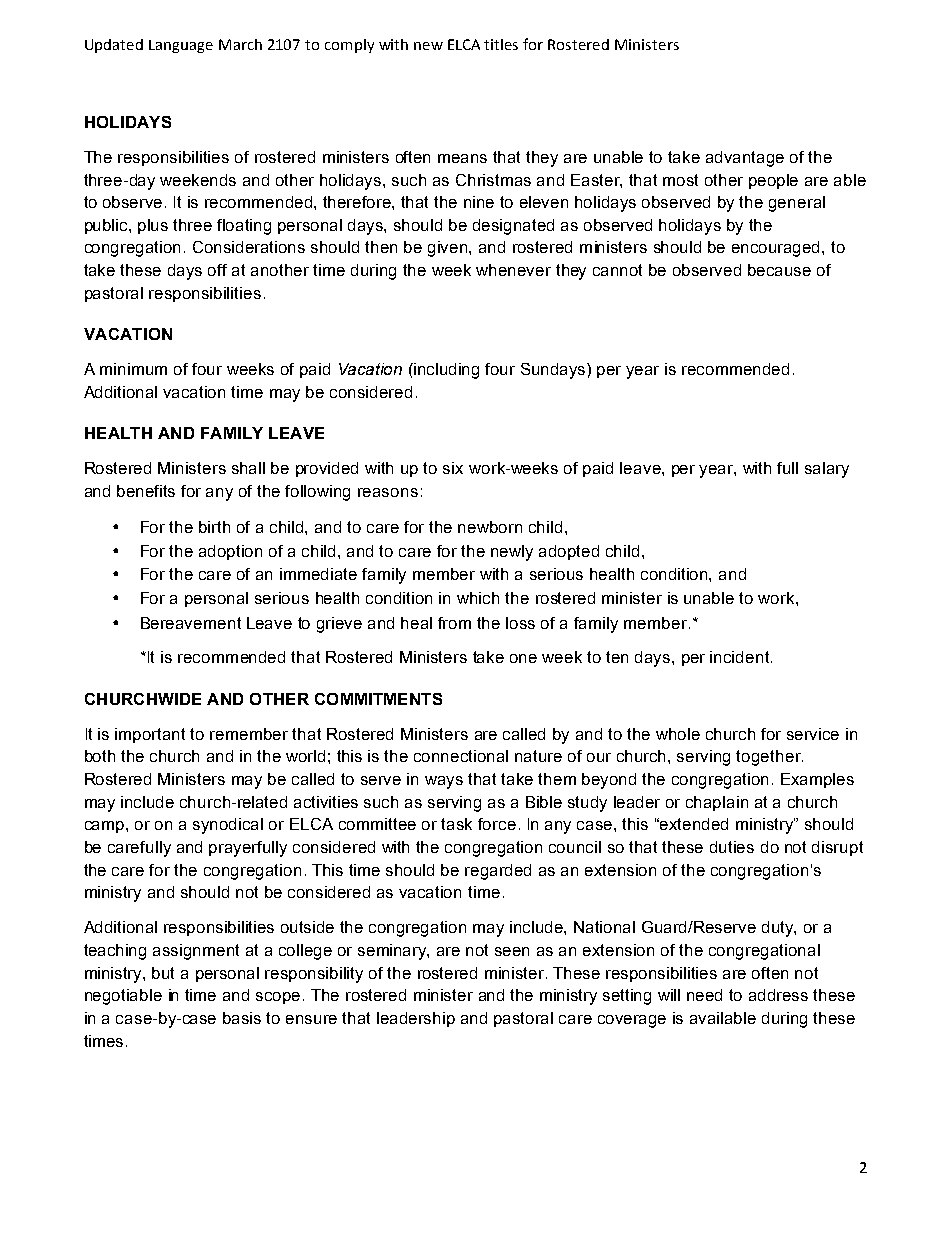  What do you see at coordinates (181, 46) in the image?
I see `Language` at bounding box center [181, 46].
